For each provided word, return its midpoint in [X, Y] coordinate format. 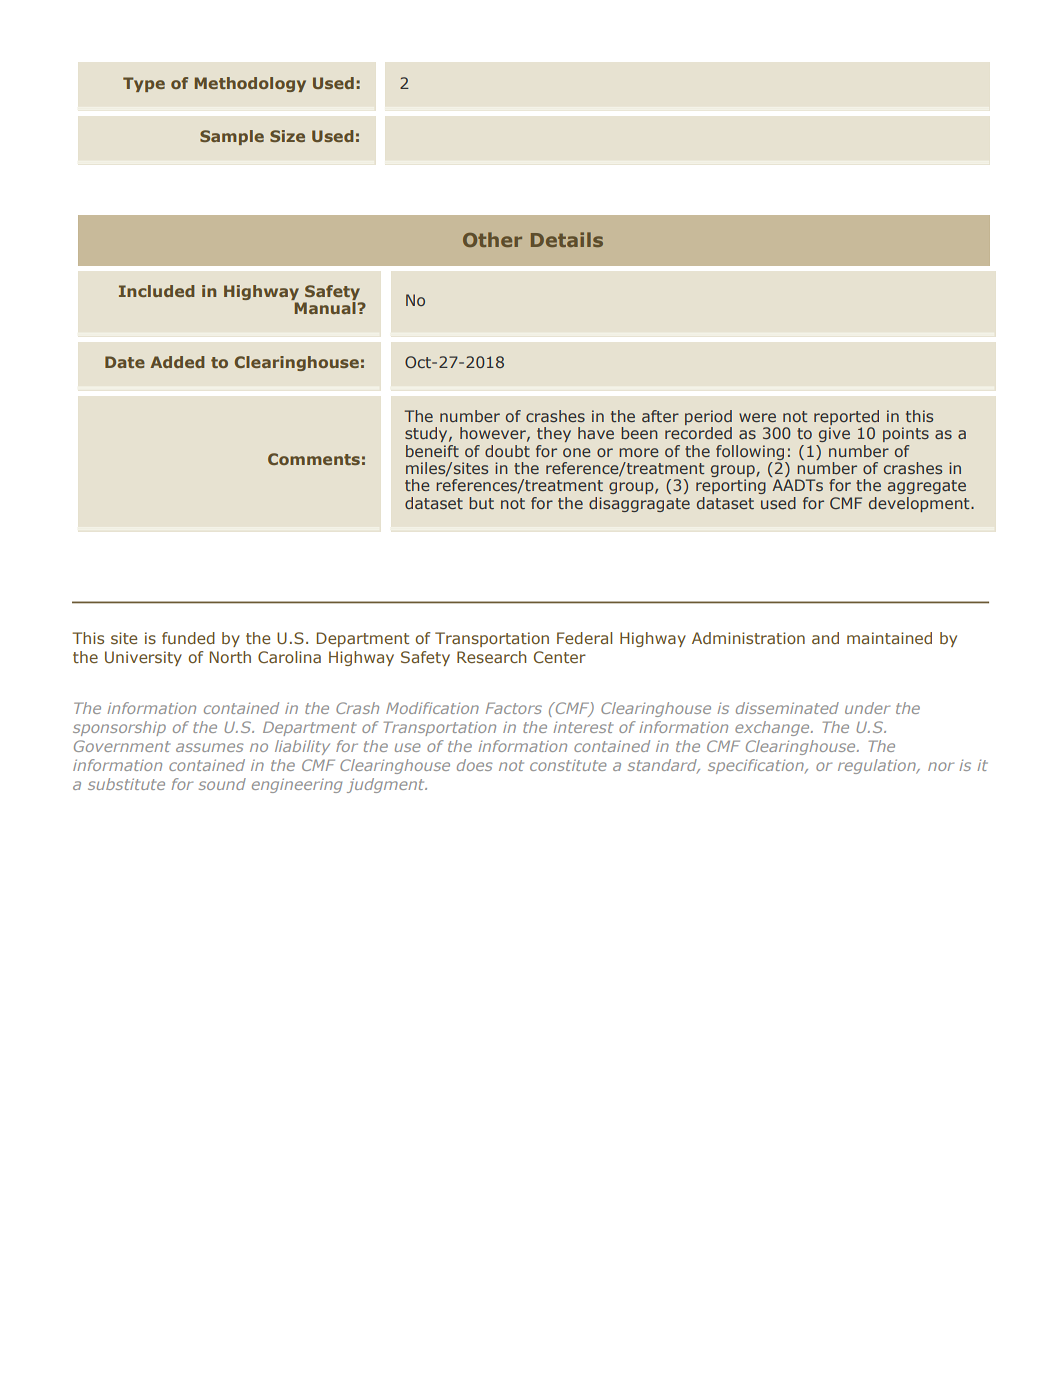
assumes [210, 747]
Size [287, 136]
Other [492, 239]
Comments [314, 459]
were [757, 417]
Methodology [250, 84]
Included [157, 291]
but [481, 503]
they [554, 434]
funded [188, 638]
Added [177, 362]
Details [567, 239]
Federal [584, 638]
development [920, 504]
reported [846, 417]
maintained [889, 638]
